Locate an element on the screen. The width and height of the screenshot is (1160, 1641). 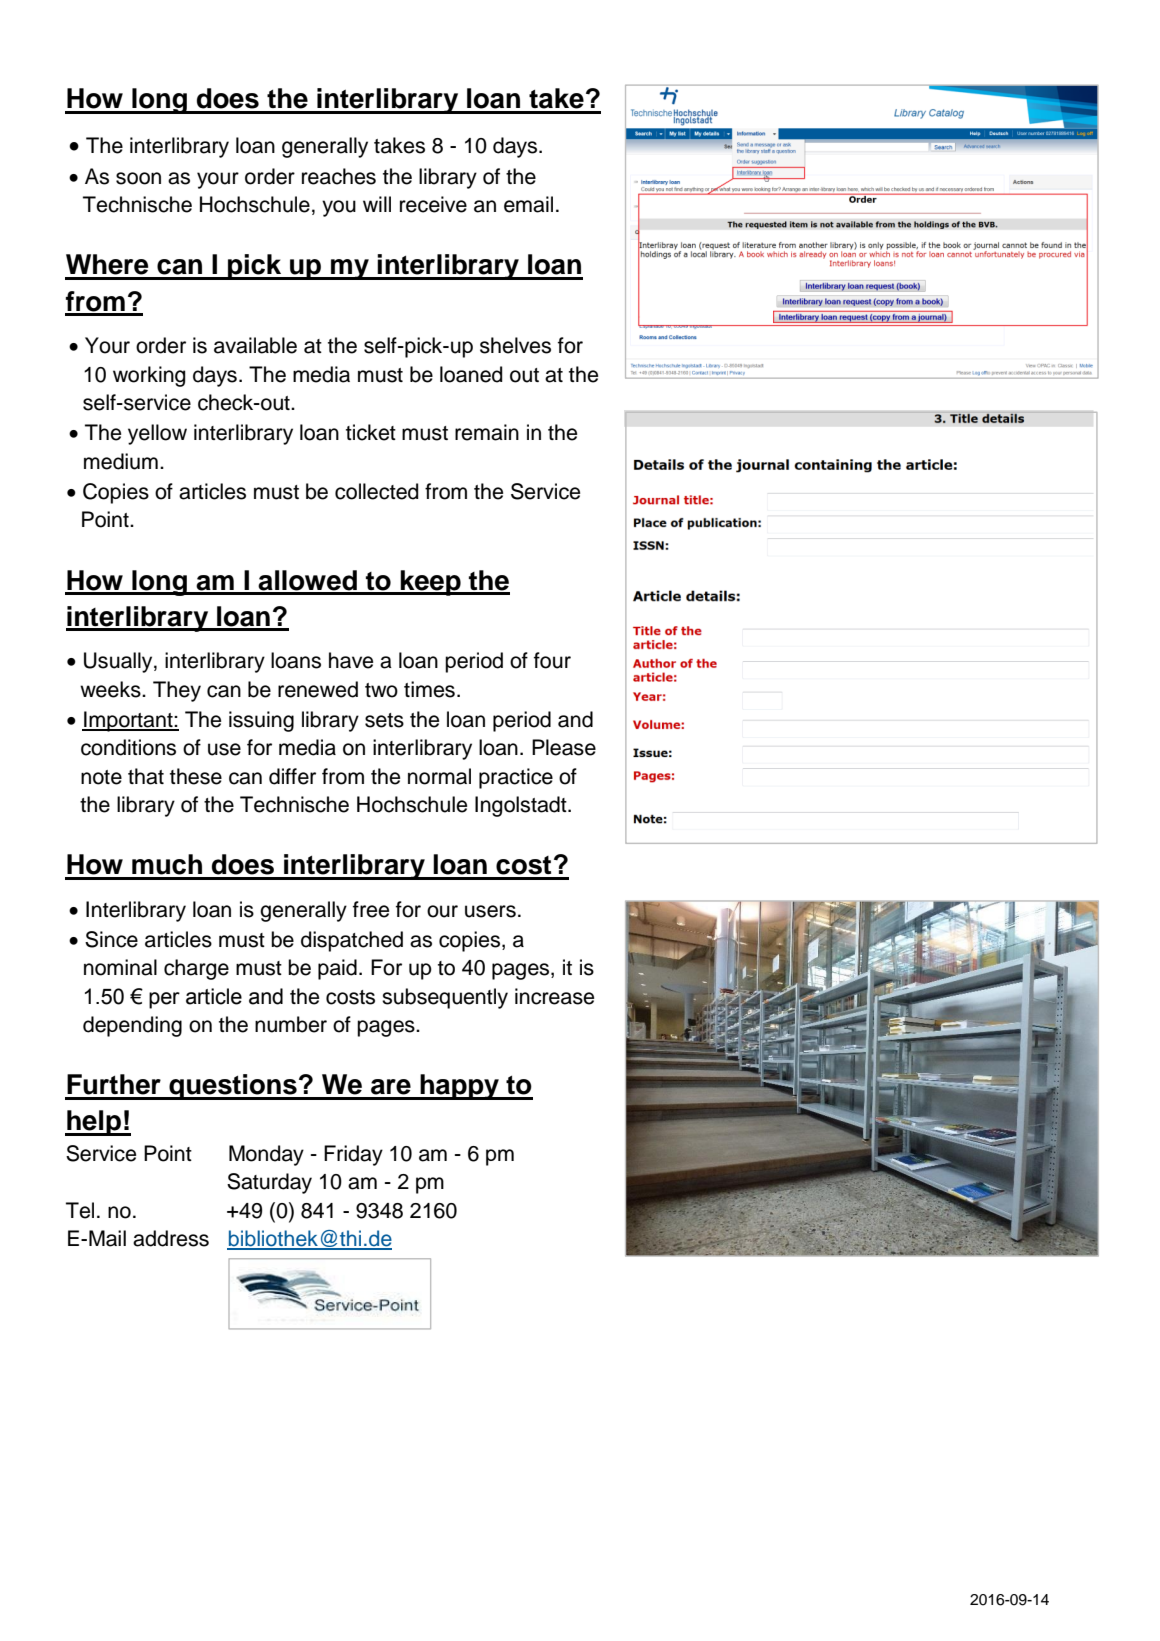
Friday is located at coordinates (353, 1155).
